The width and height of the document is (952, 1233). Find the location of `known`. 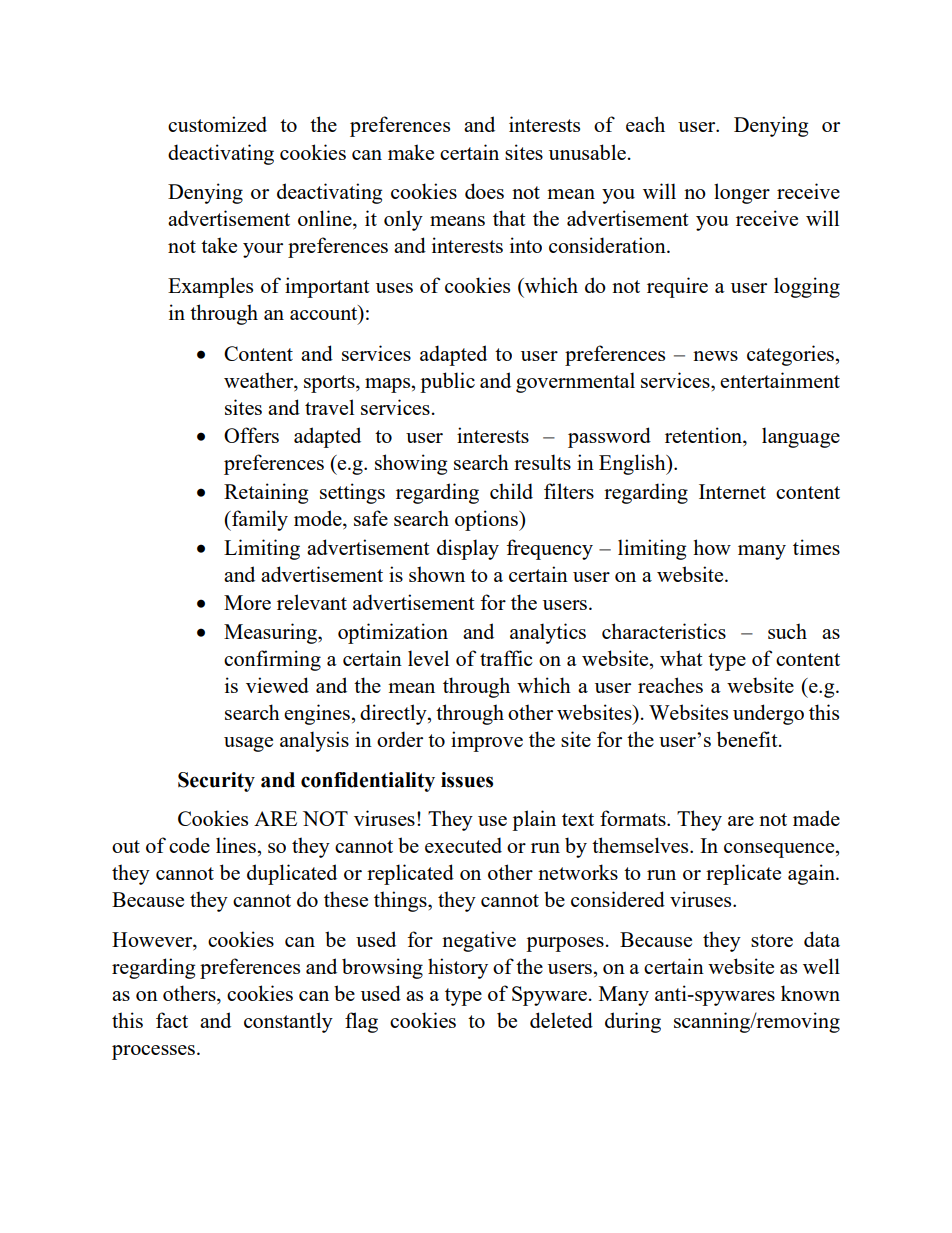

known is located at coordinates (810, 993).
